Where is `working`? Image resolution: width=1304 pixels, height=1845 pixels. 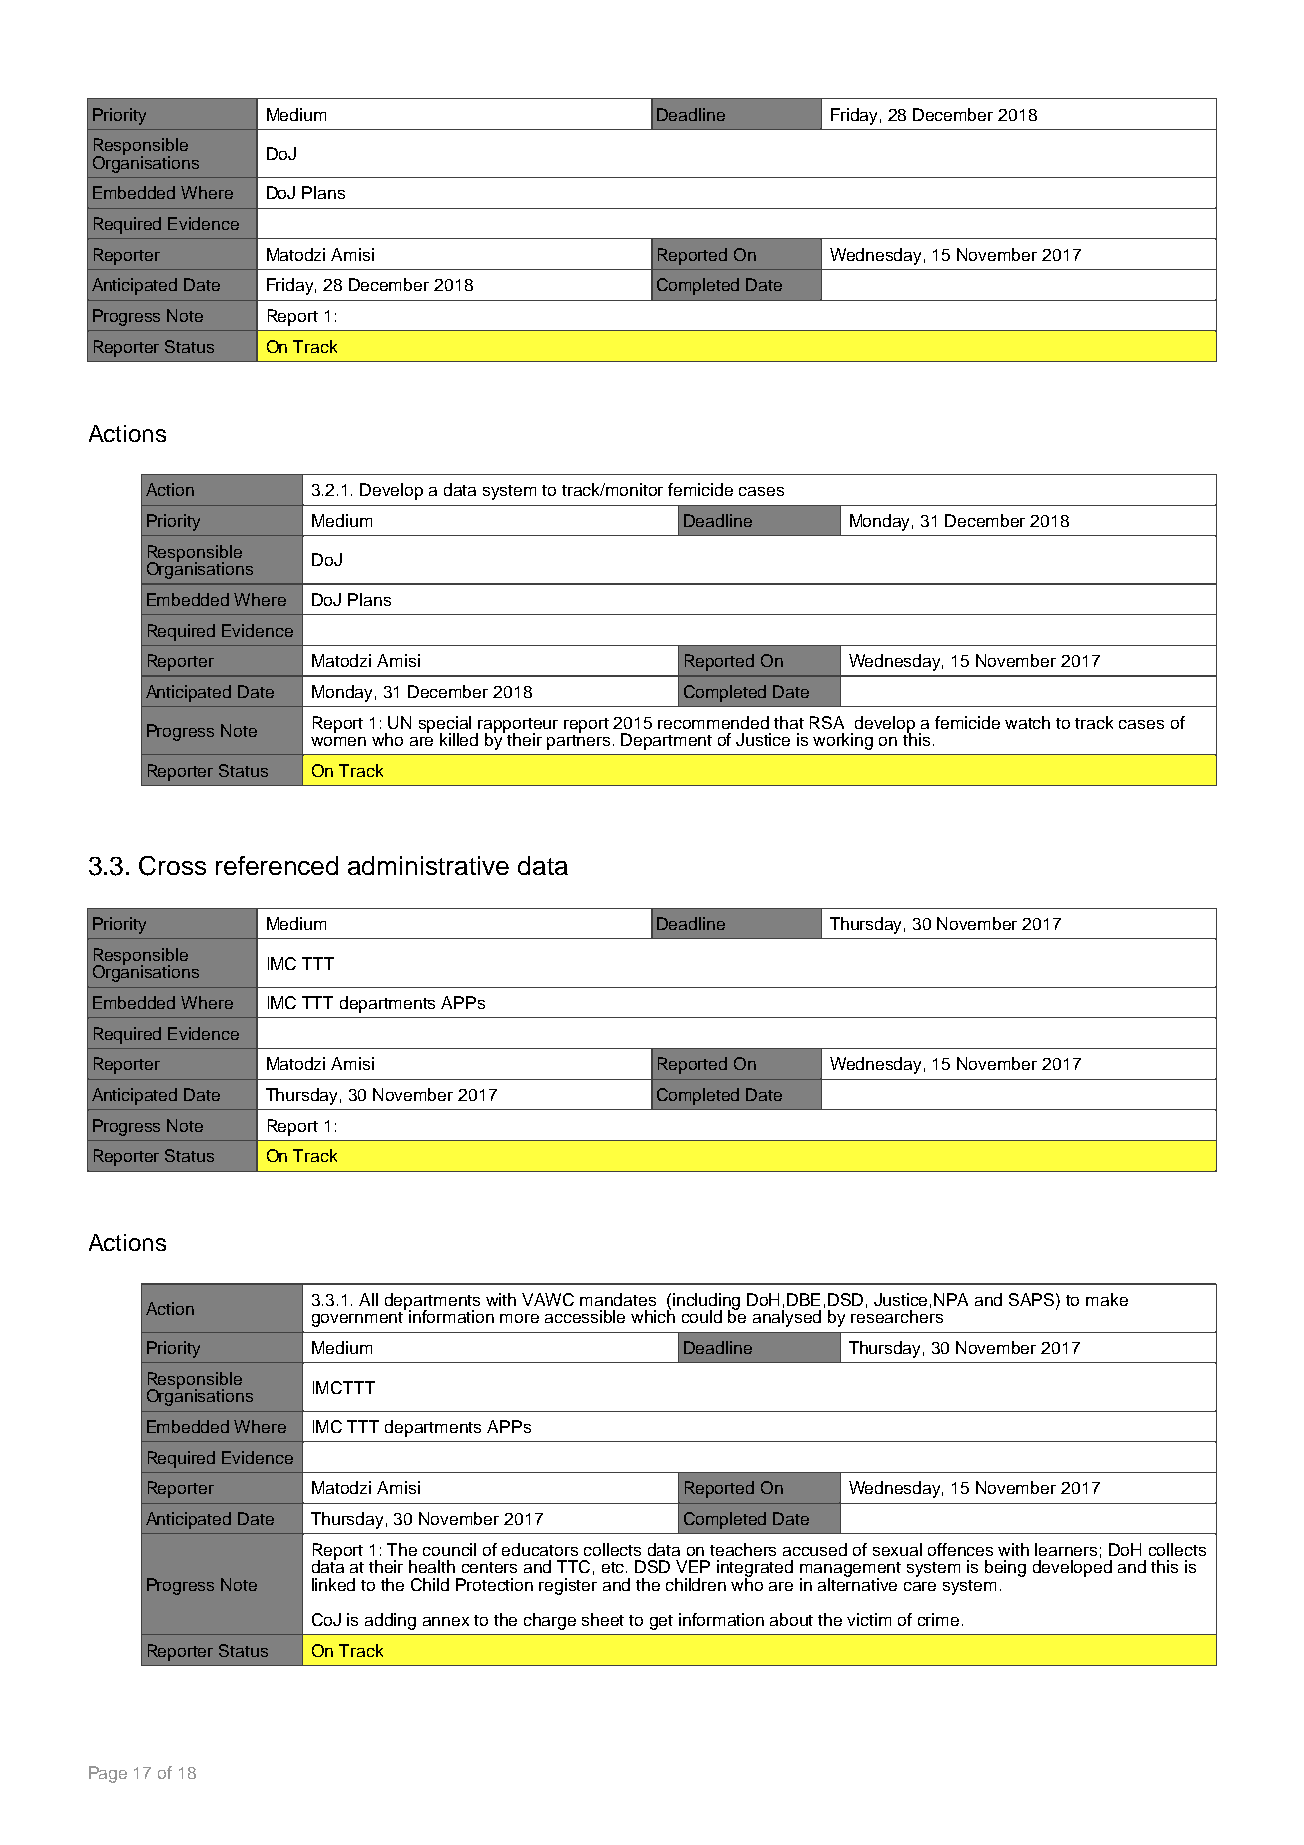
working is located at coordinates (843, 741).
